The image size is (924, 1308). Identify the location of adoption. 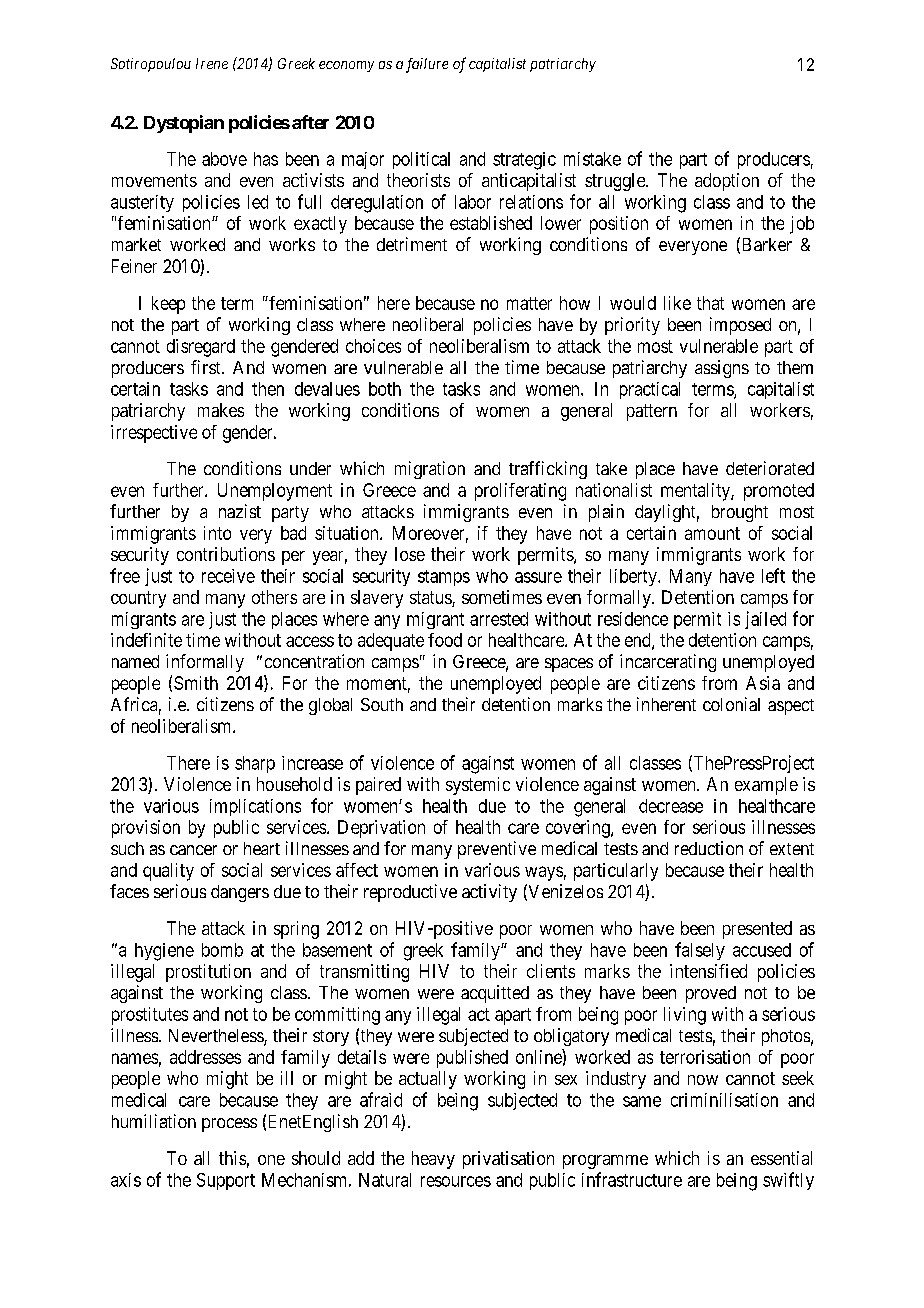
(727, 182).
